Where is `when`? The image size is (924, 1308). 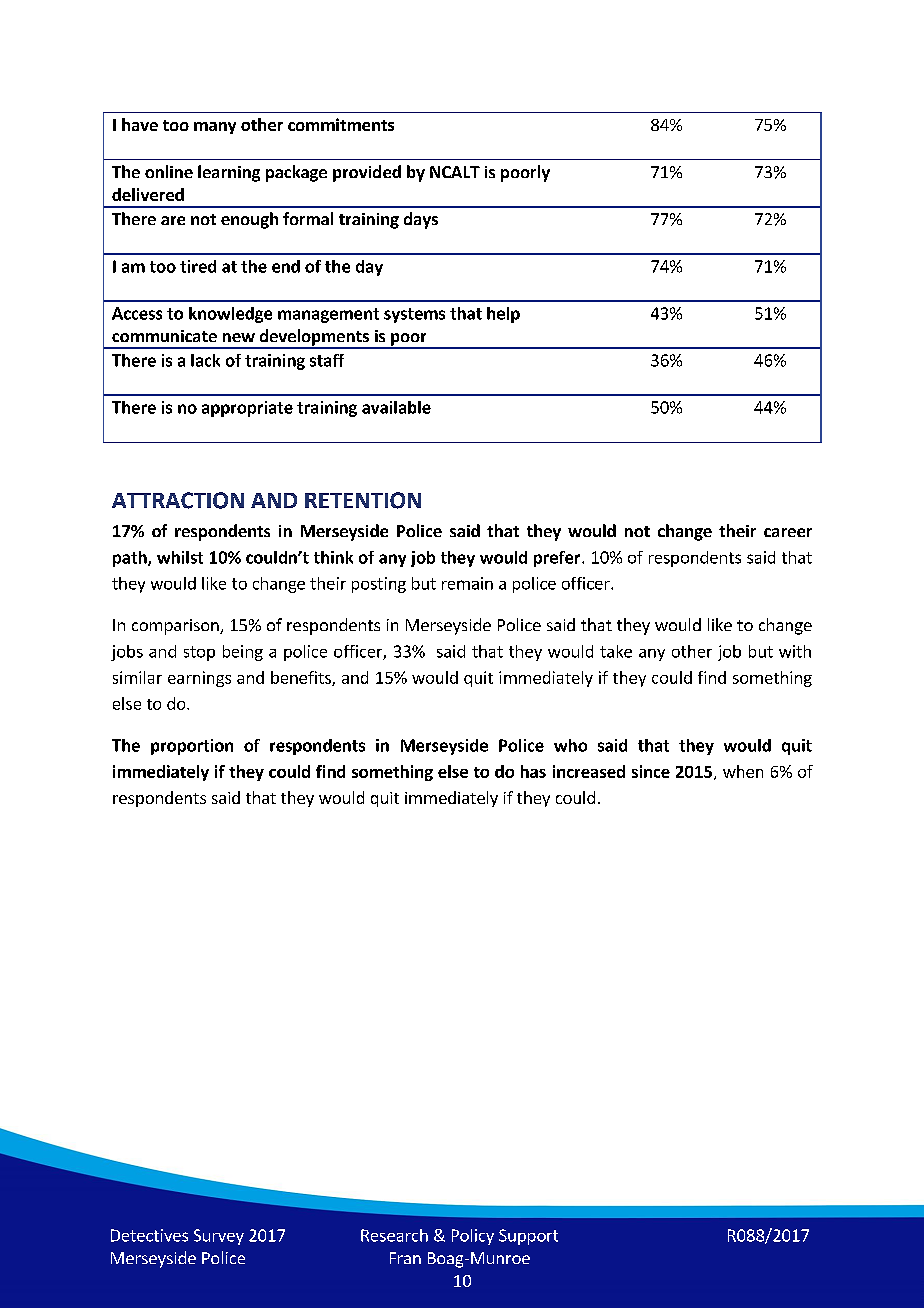
when is located at coordinates (743, 771).
